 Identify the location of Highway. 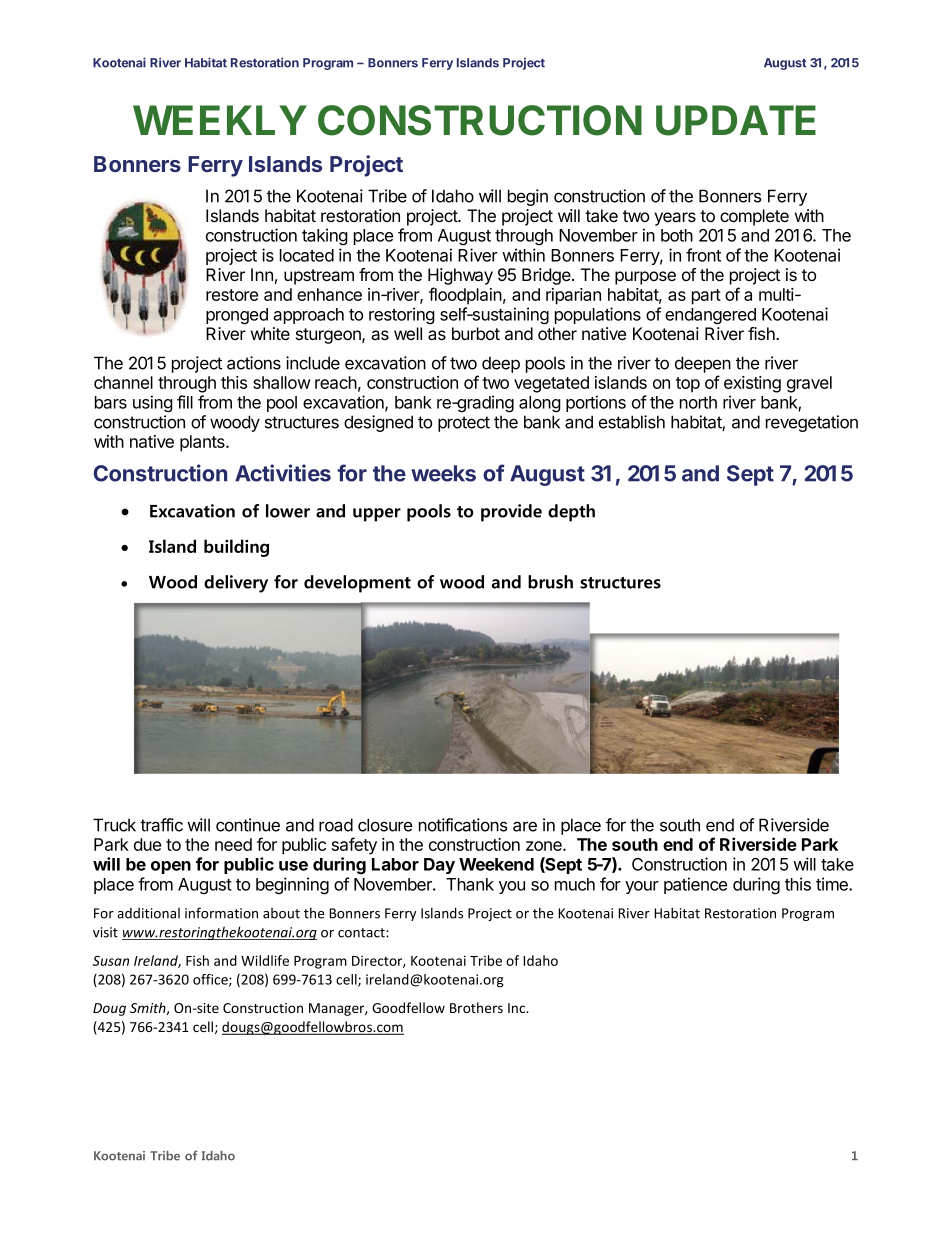
(460, 276).
